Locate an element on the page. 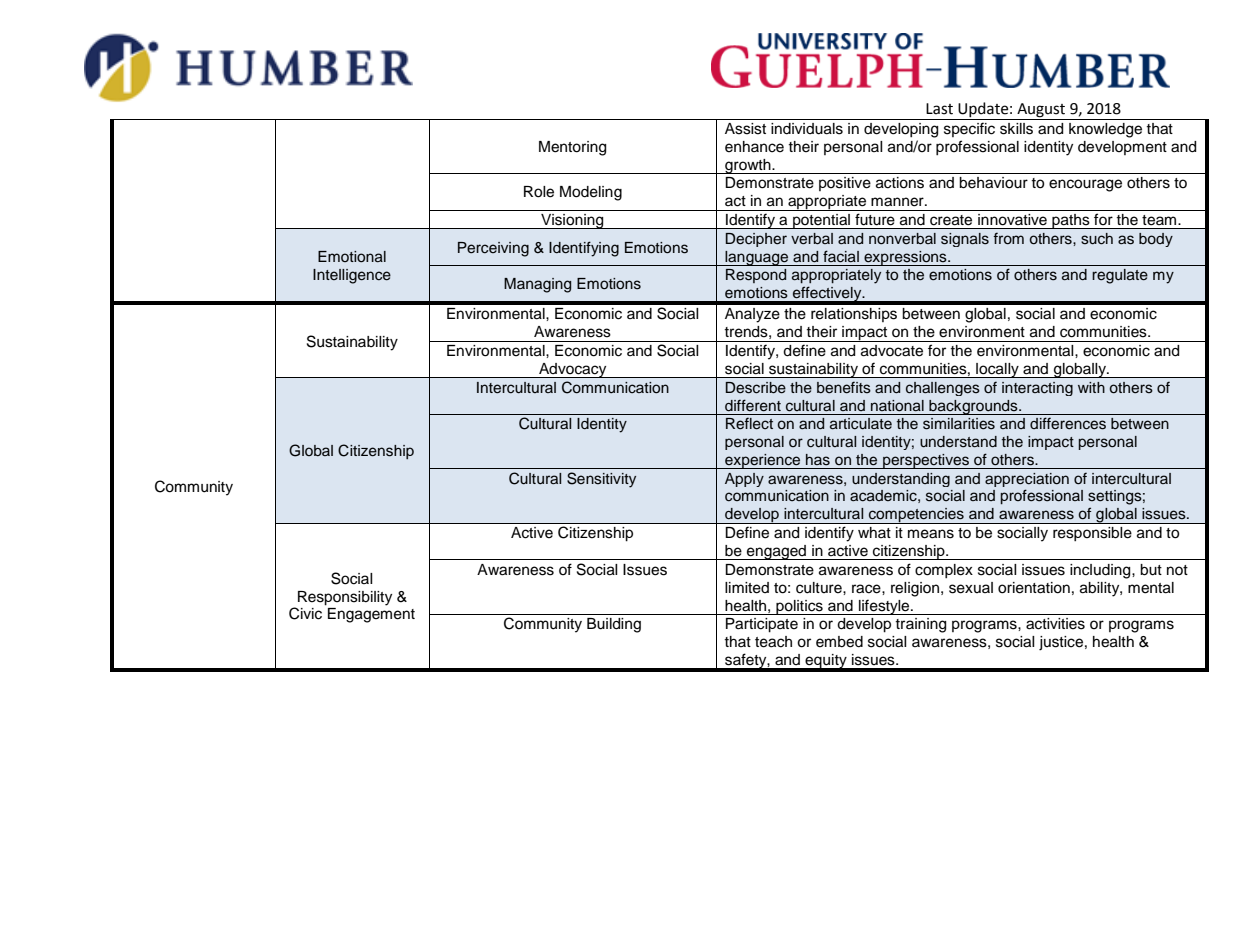  Assist is located at coordinates (745, 129).
